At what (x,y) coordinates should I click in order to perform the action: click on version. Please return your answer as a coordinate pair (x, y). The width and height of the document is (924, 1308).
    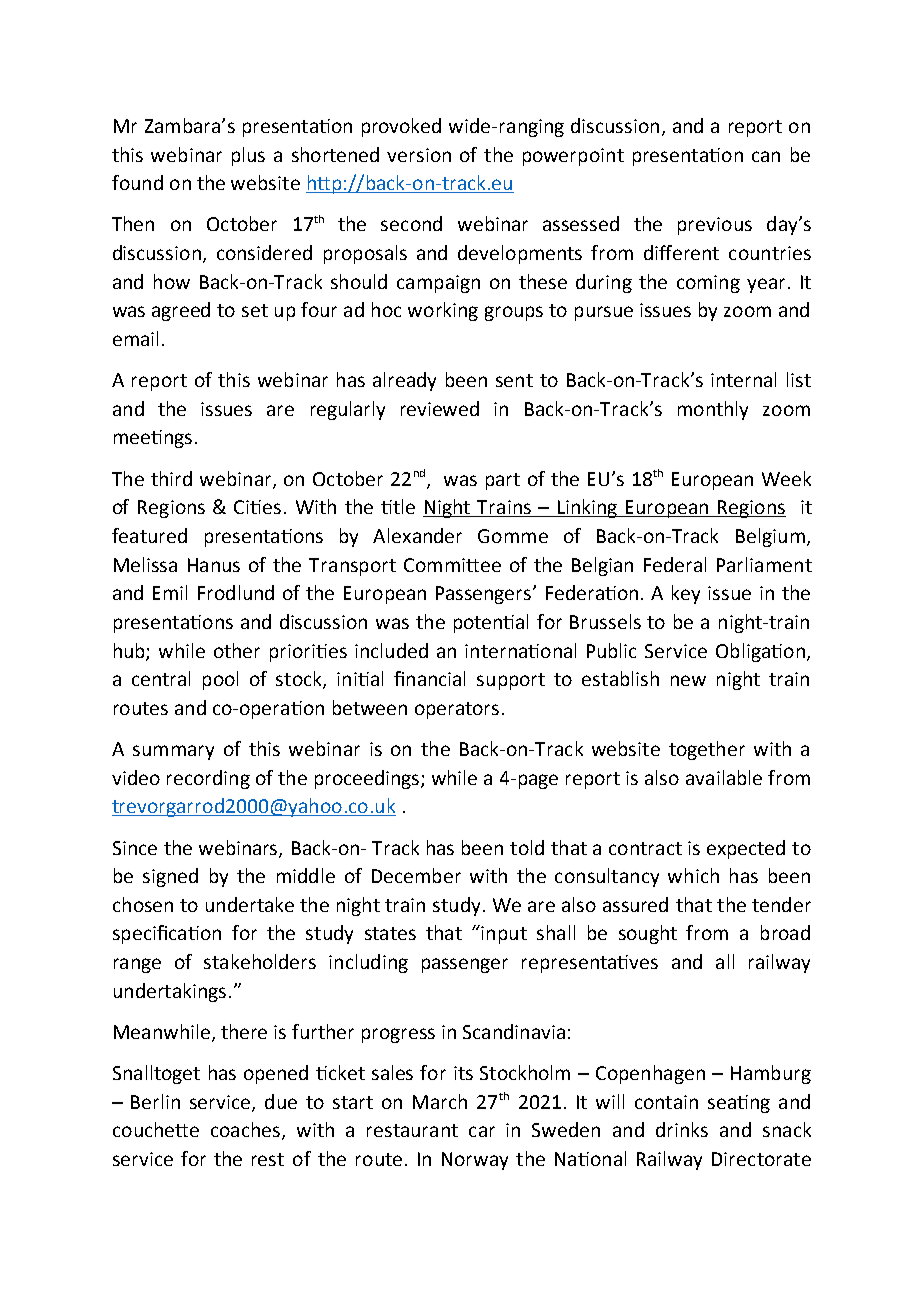
    Looking at the image, I should click on (419, 155).
